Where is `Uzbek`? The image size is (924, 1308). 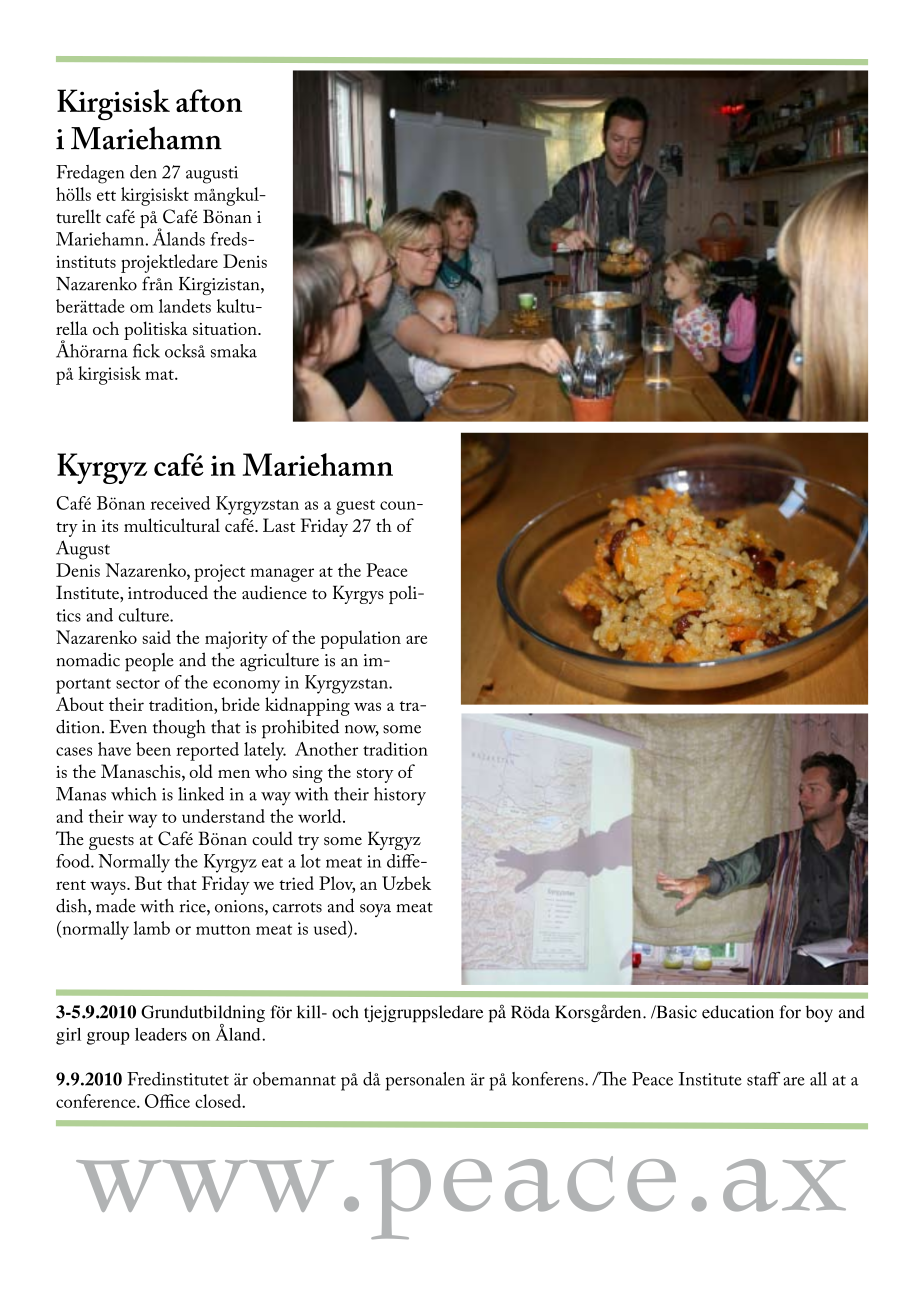 Uzbek is located at coordinates (406, 883).
